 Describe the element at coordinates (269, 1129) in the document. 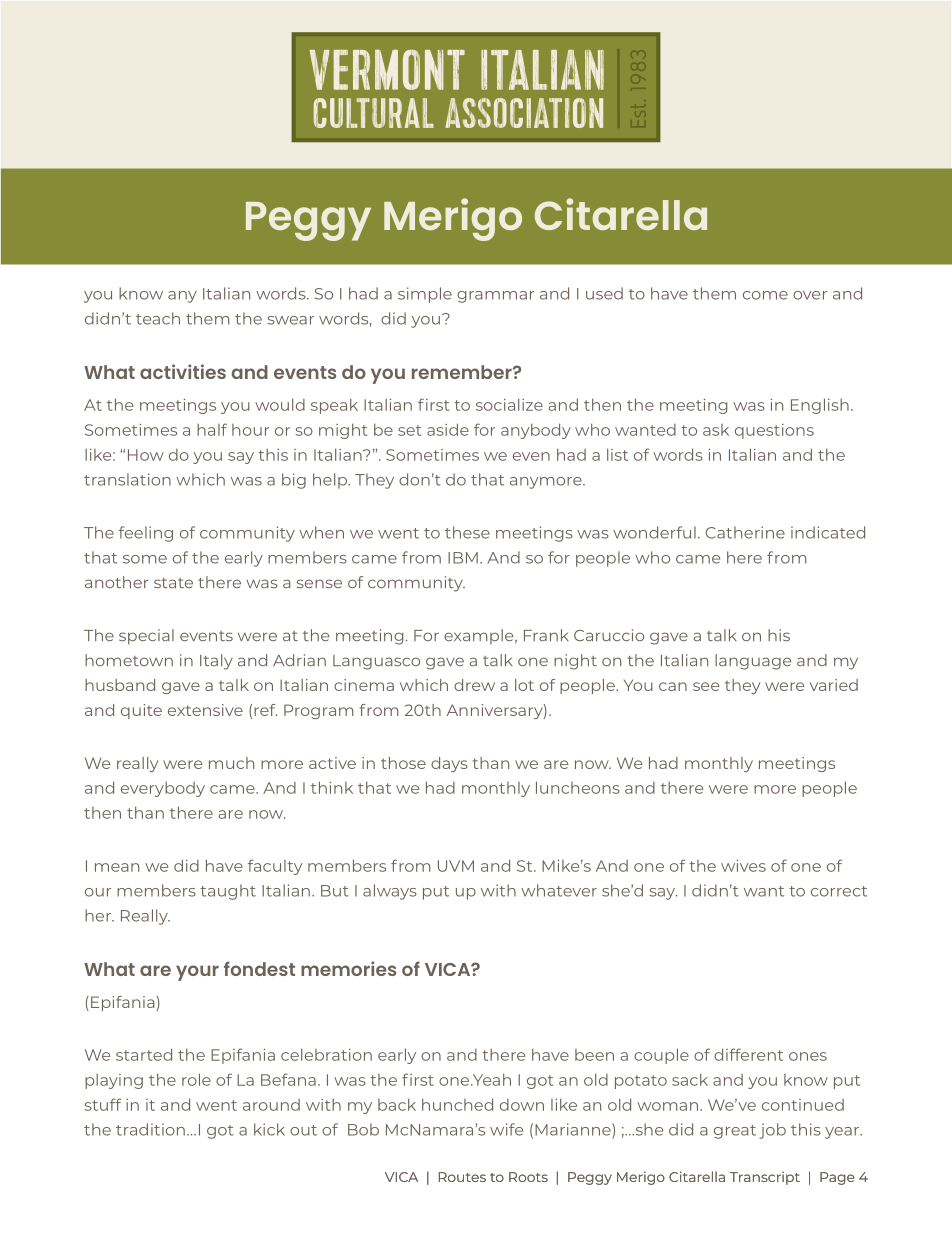

I see `kick` at that location.
